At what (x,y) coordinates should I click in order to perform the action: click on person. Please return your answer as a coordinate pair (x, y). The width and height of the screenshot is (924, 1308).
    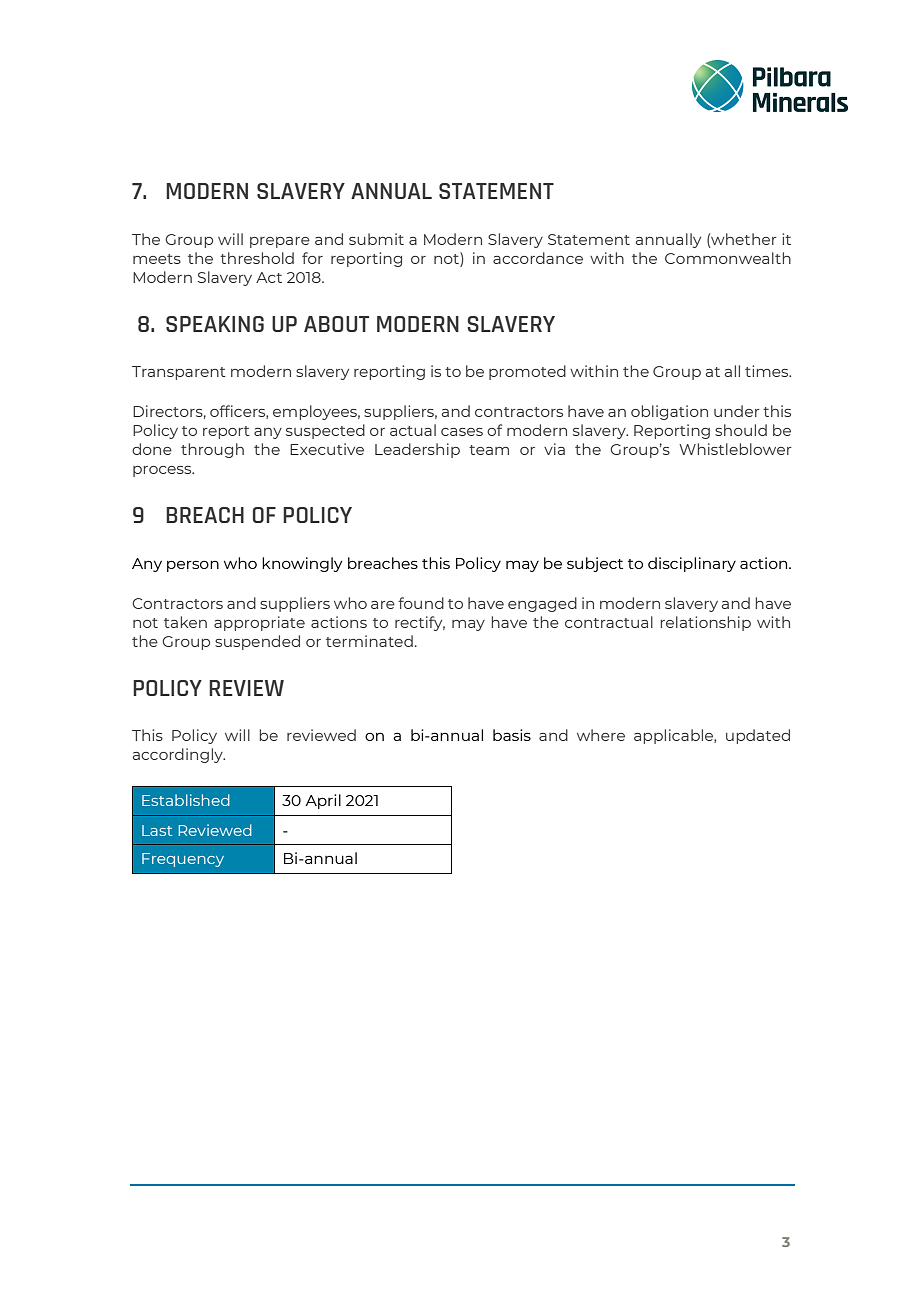
    Looking at the image, I should click on (193, 566).
